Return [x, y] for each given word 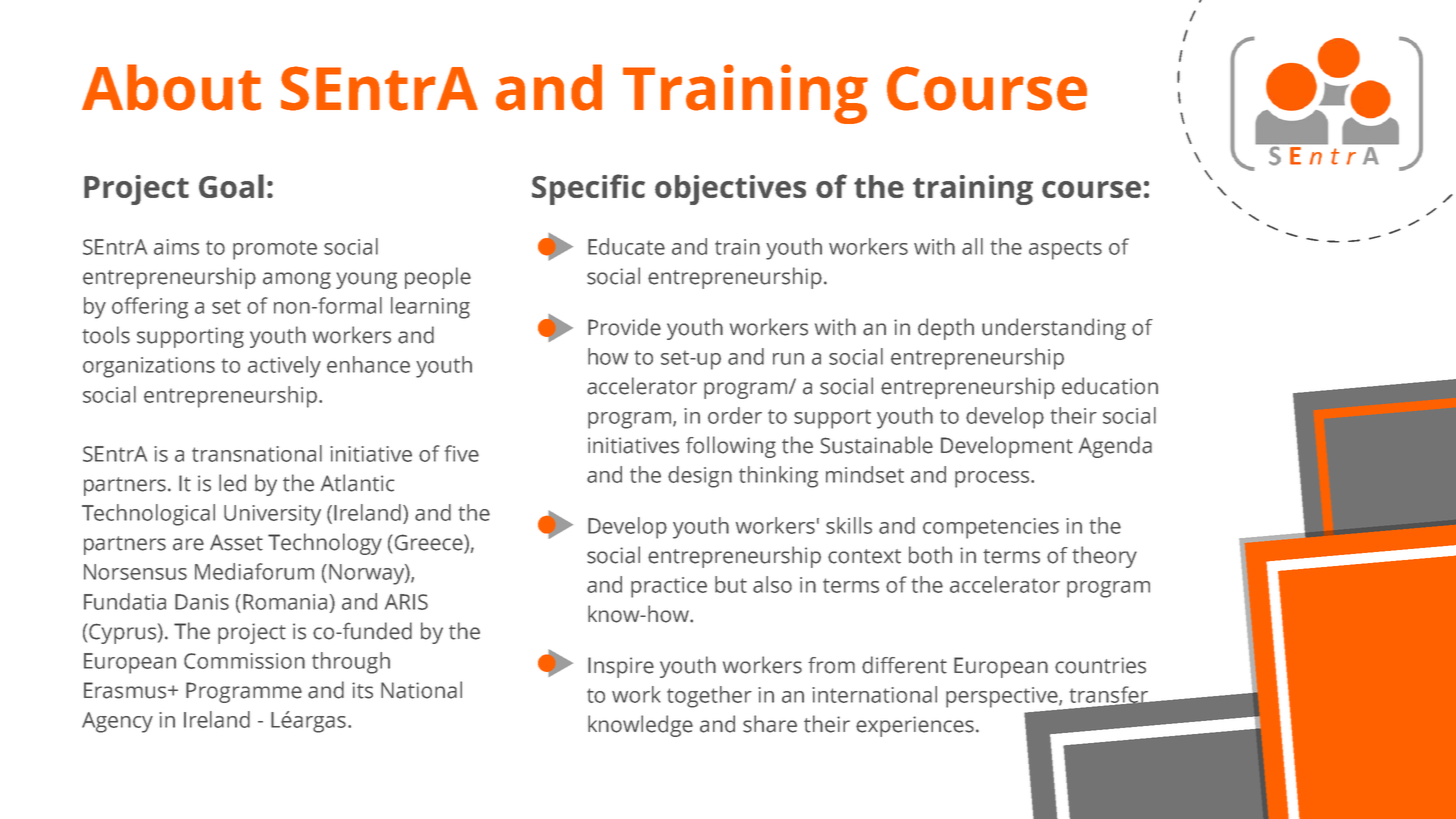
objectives [730, 190]
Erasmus [126, 690]
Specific [588, 189]
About [171, 87]
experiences [915, 726]
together [709, 697]
